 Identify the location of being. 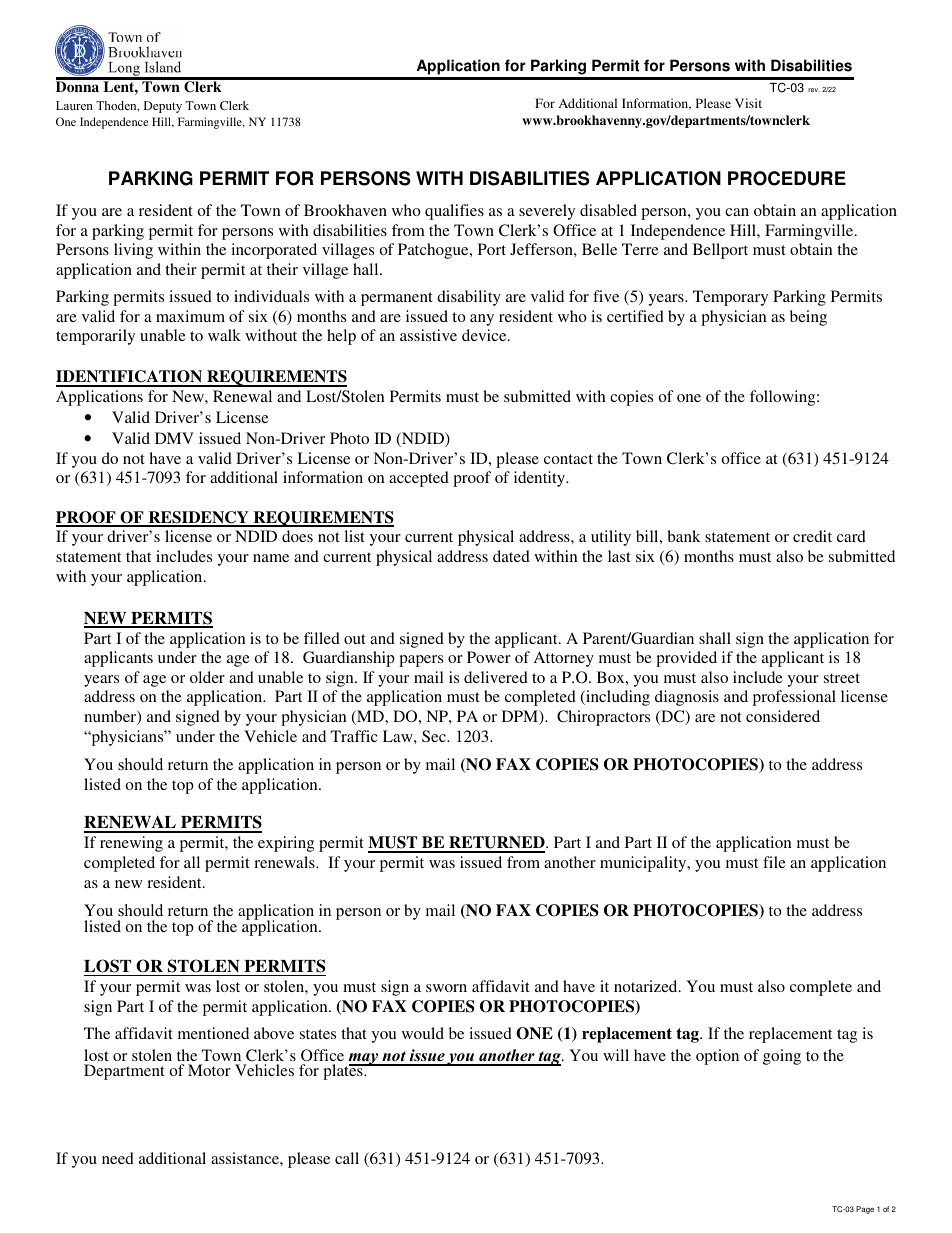
(808, 318).
